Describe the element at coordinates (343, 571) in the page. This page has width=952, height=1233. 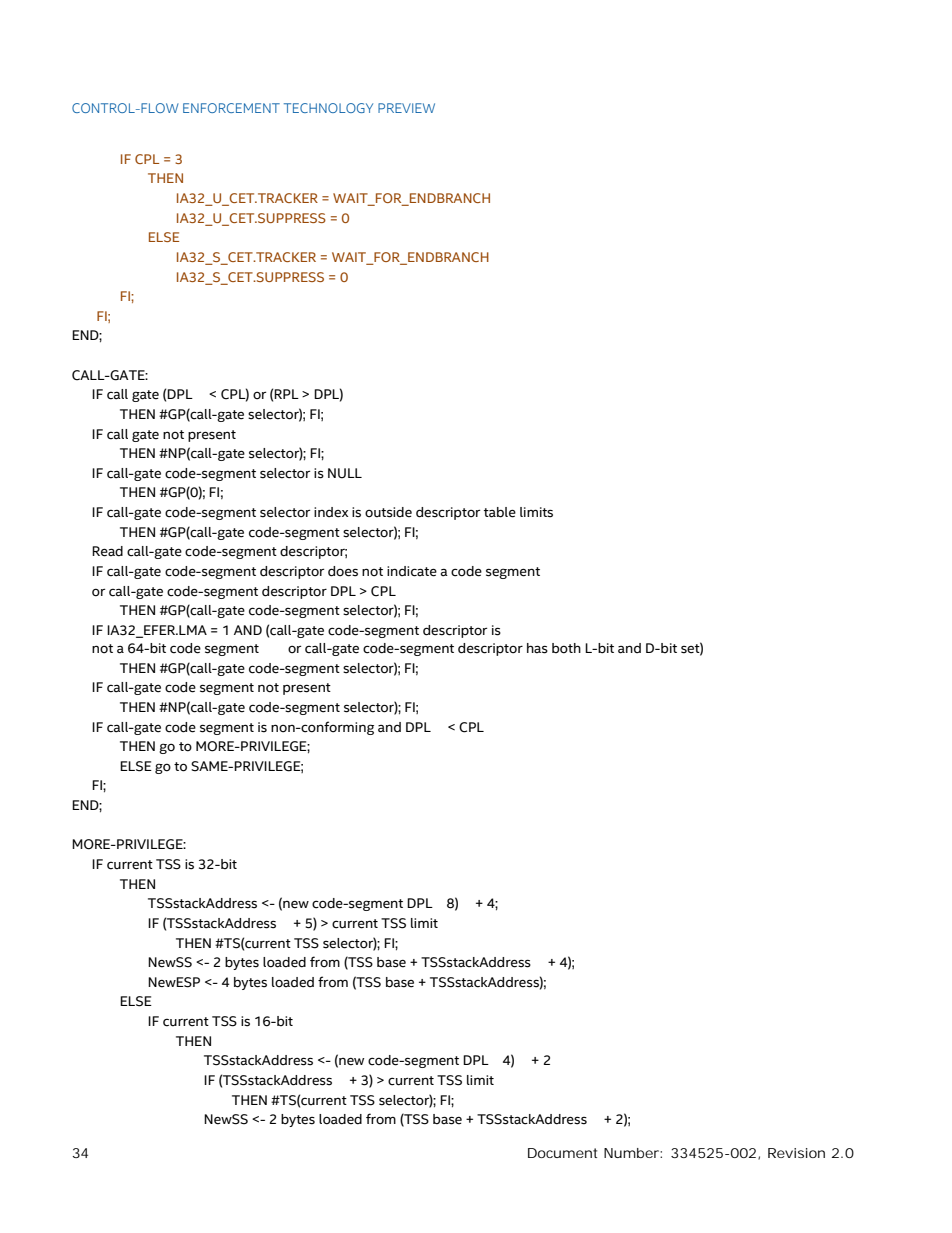
I see `does` at that location.
